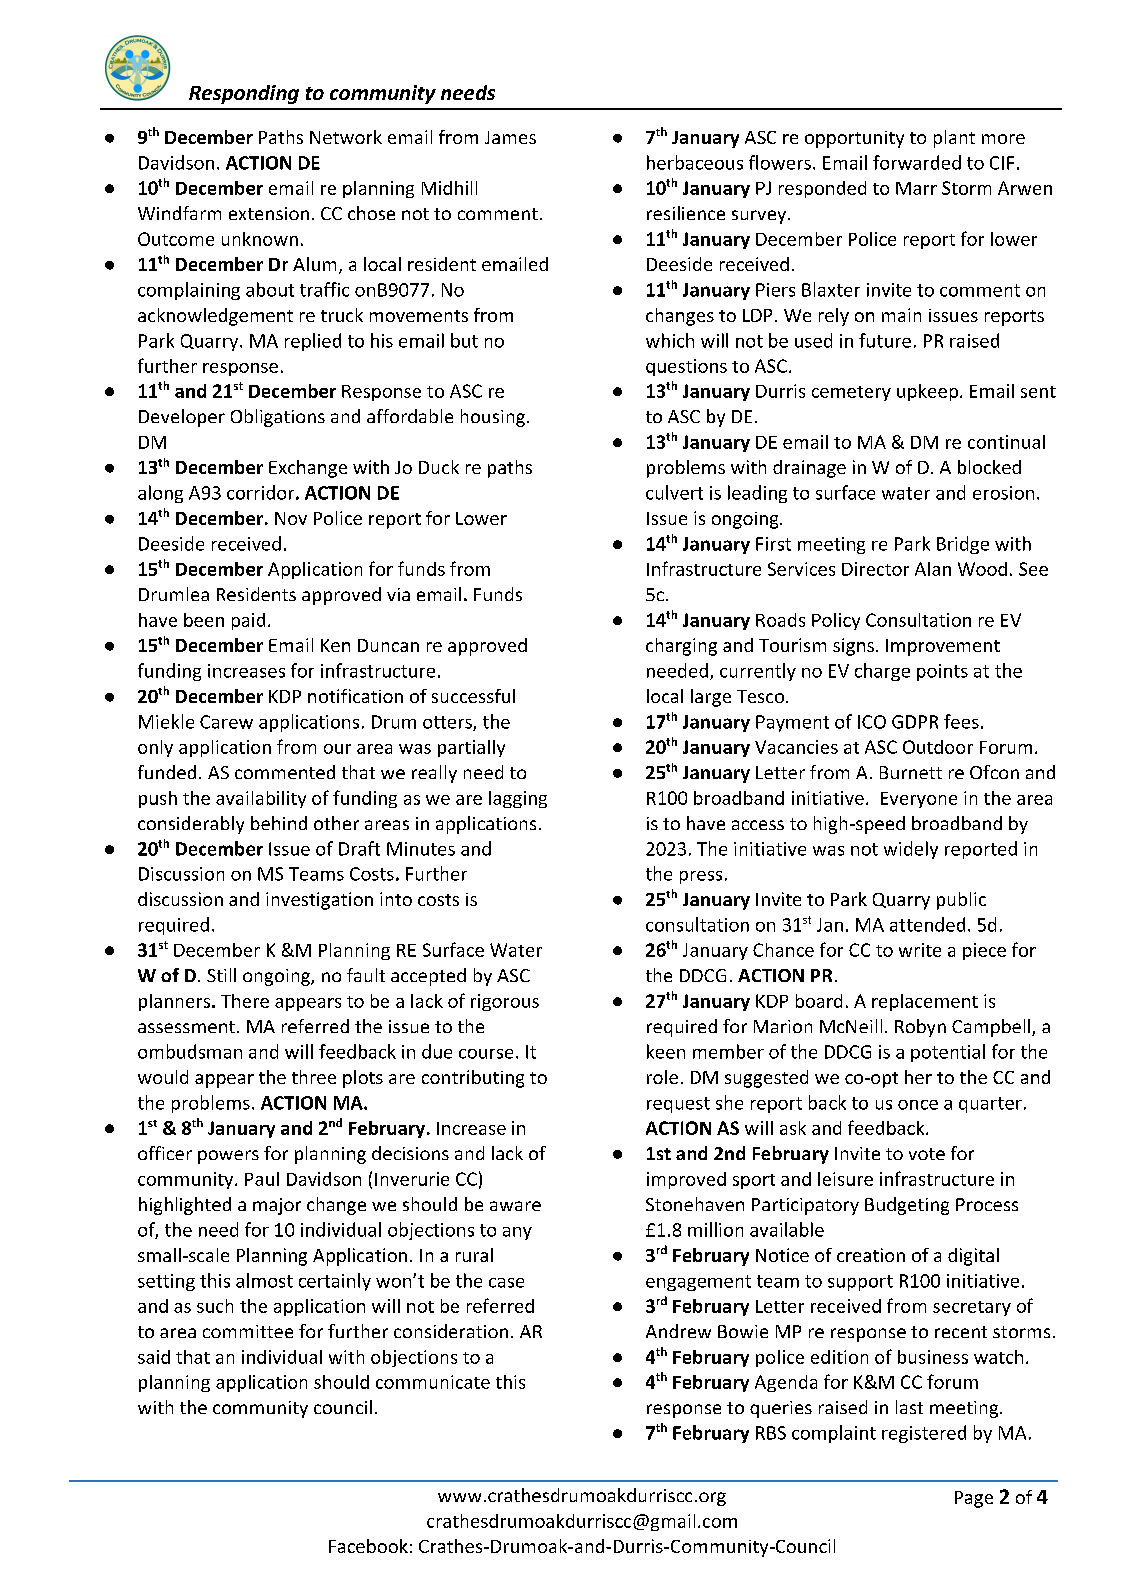  I want to click on There, so click(245, 1001).
